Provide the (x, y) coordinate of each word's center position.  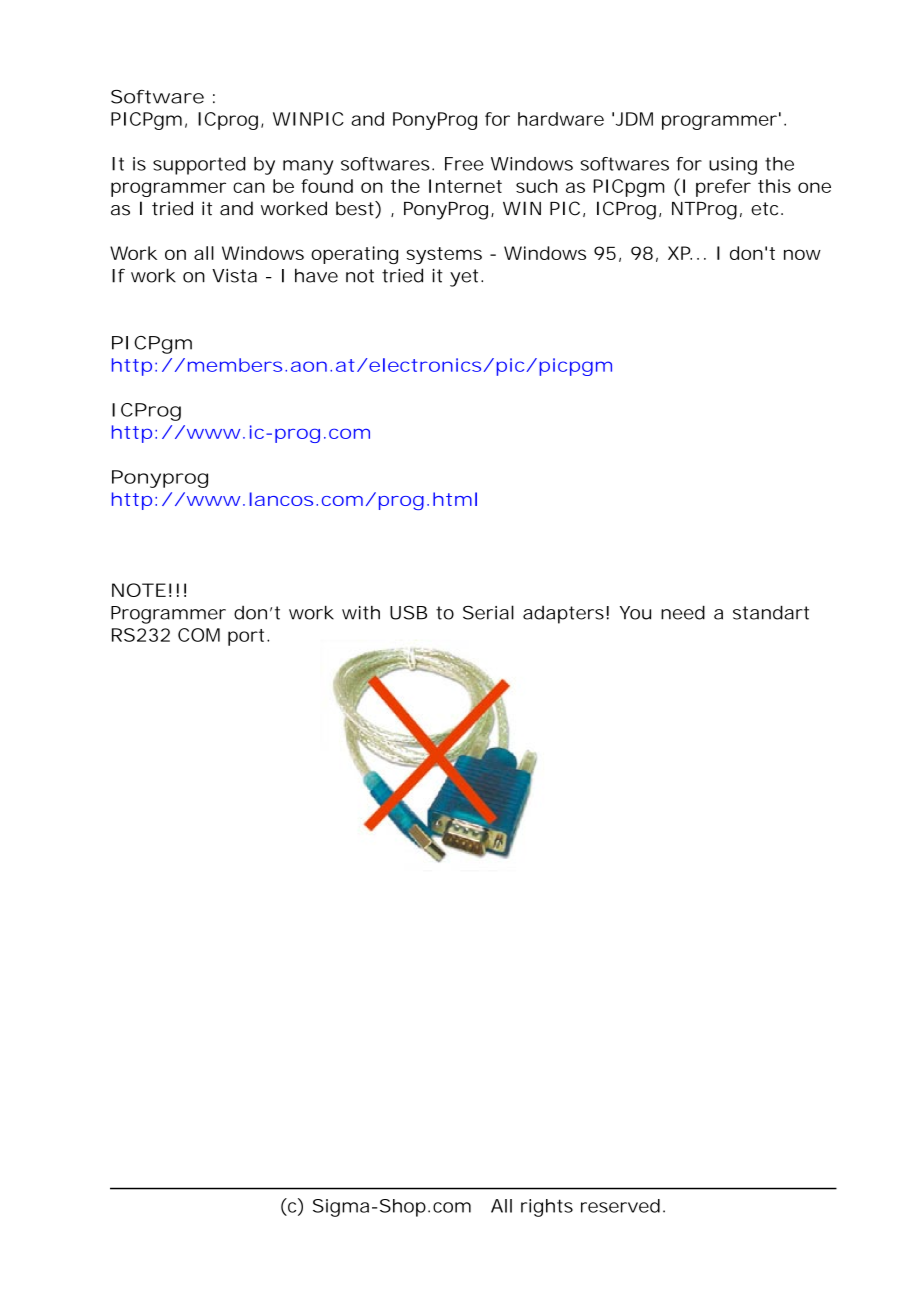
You (635, 613)
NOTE (139, 590)
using (733, 166)
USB (408, 613)
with (361, 613)
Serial (488, 612)
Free (464, 164)
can (249, 187)
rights (547, 1208)
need (683, 612)
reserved (620, 1206)
